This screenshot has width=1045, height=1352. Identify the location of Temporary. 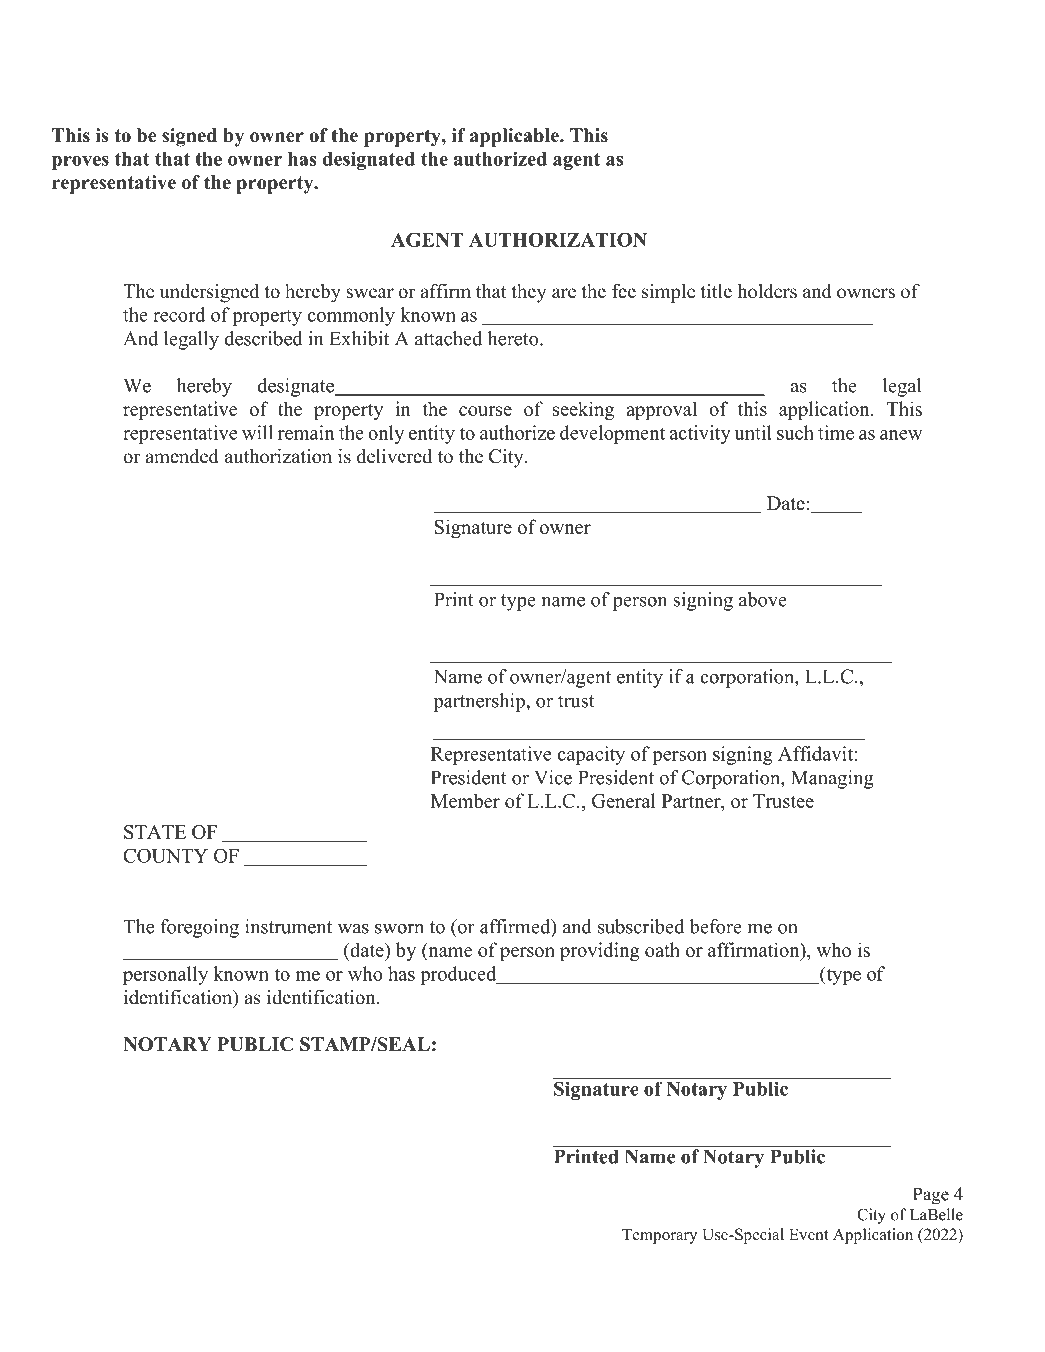
(659, 1236).
